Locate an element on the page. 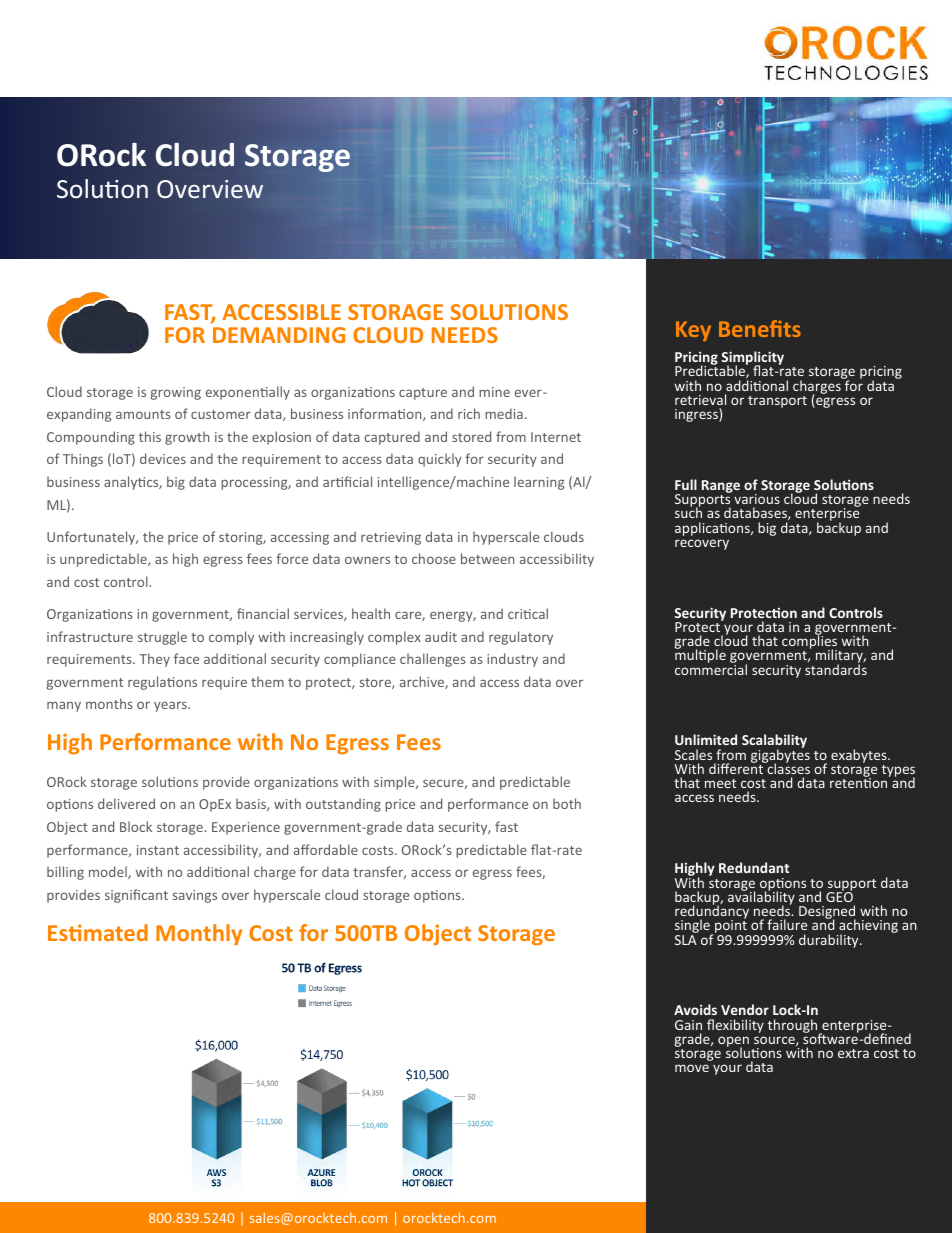 The height and width of the page is (1233, 952). struggle is located at coordinates (162, 638).
